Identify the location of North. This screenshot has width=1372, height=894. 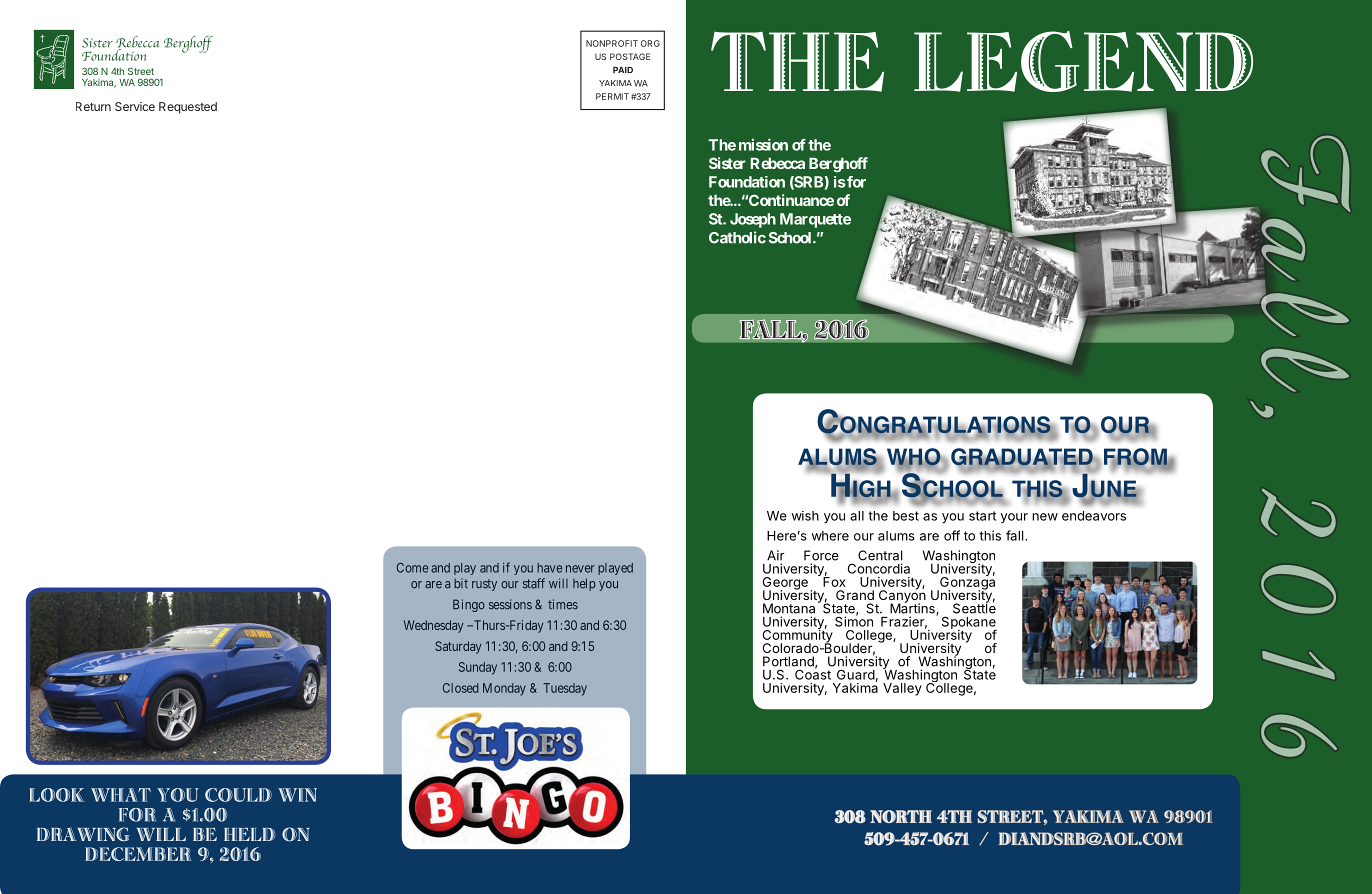
(901, 816).
